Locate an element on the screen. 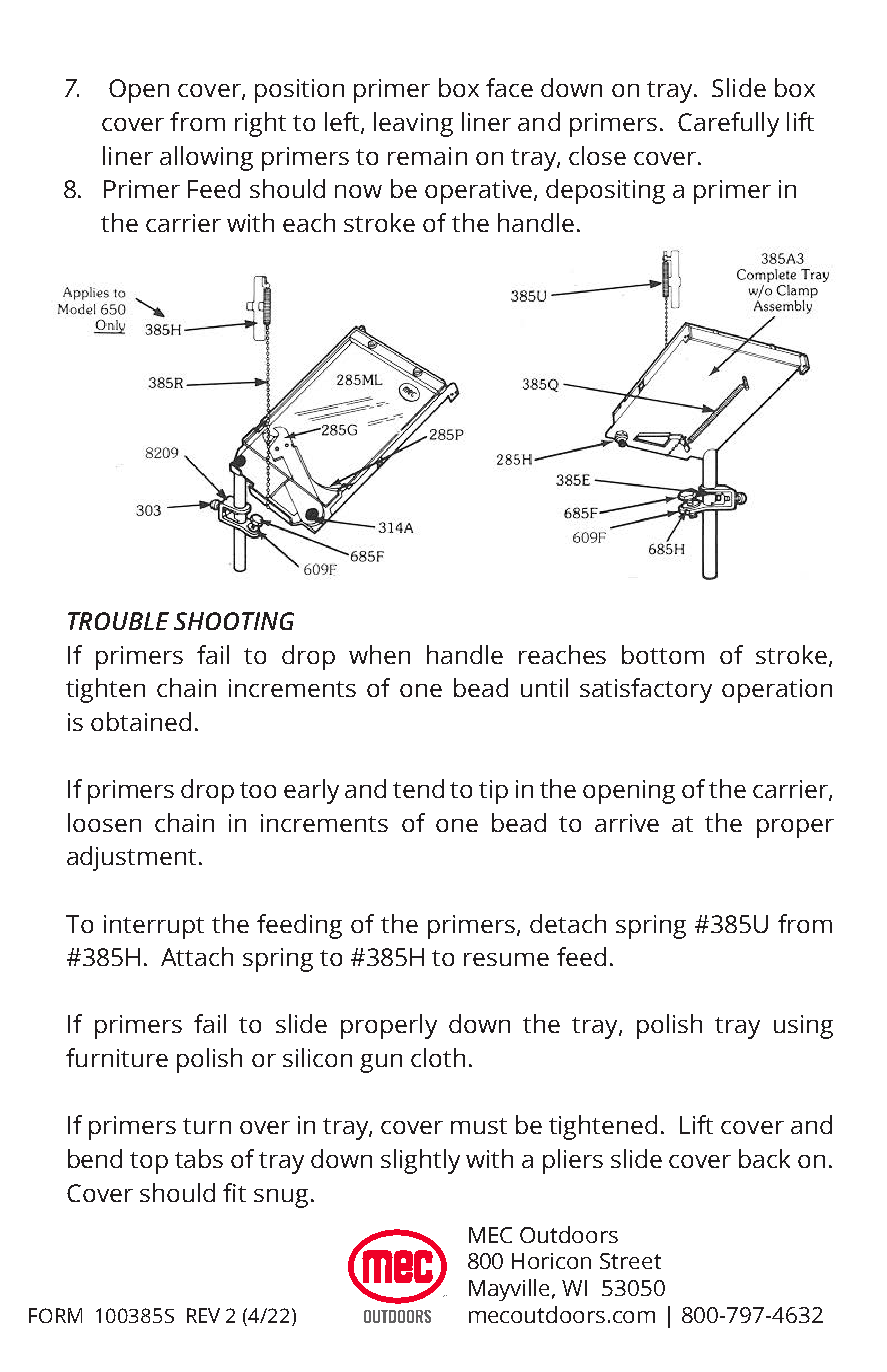  resume is located at coordinates (506, 959).
